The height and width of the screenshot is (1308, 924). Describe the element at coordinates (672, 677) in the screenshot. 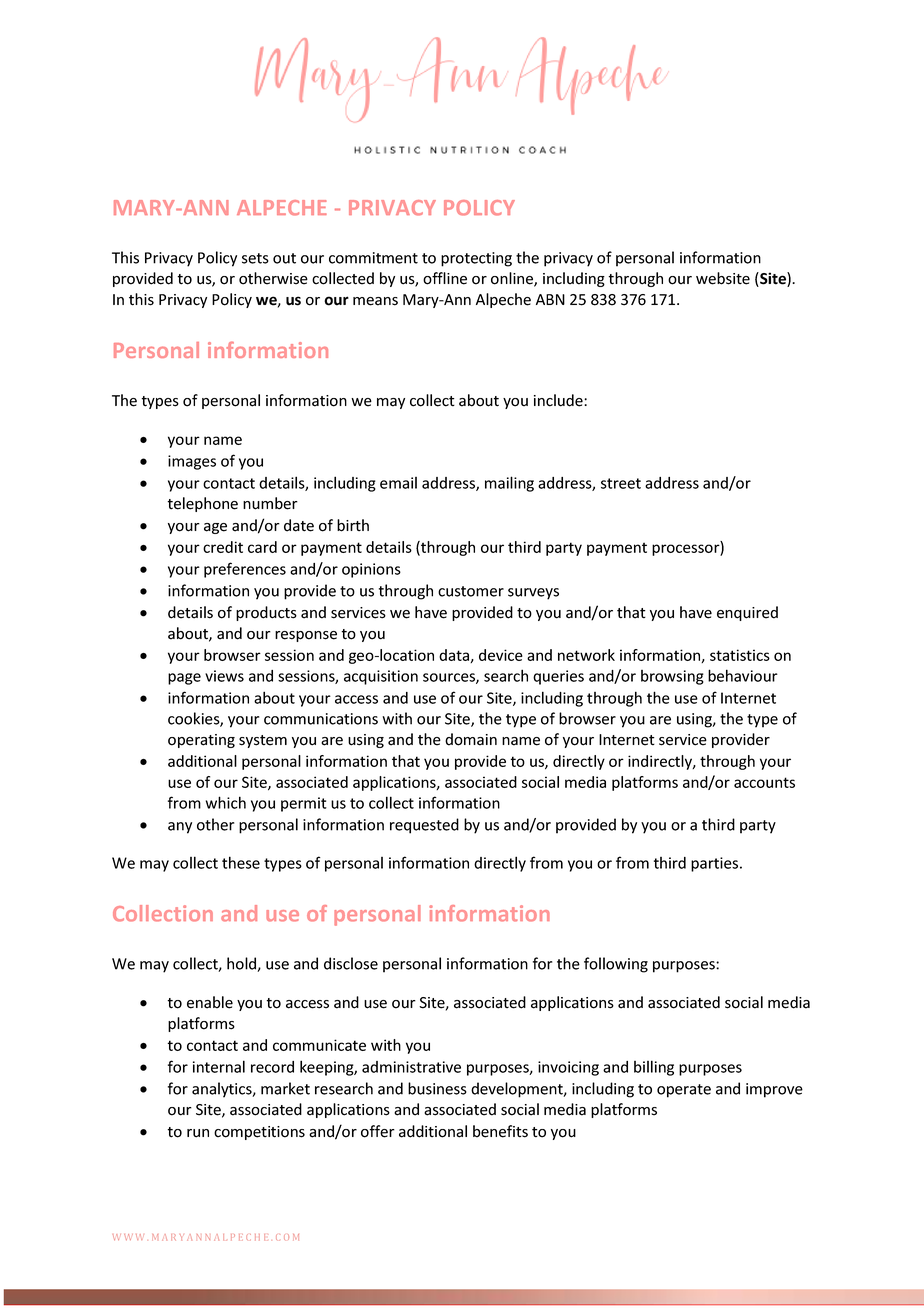

I see `browsing` at that location.
